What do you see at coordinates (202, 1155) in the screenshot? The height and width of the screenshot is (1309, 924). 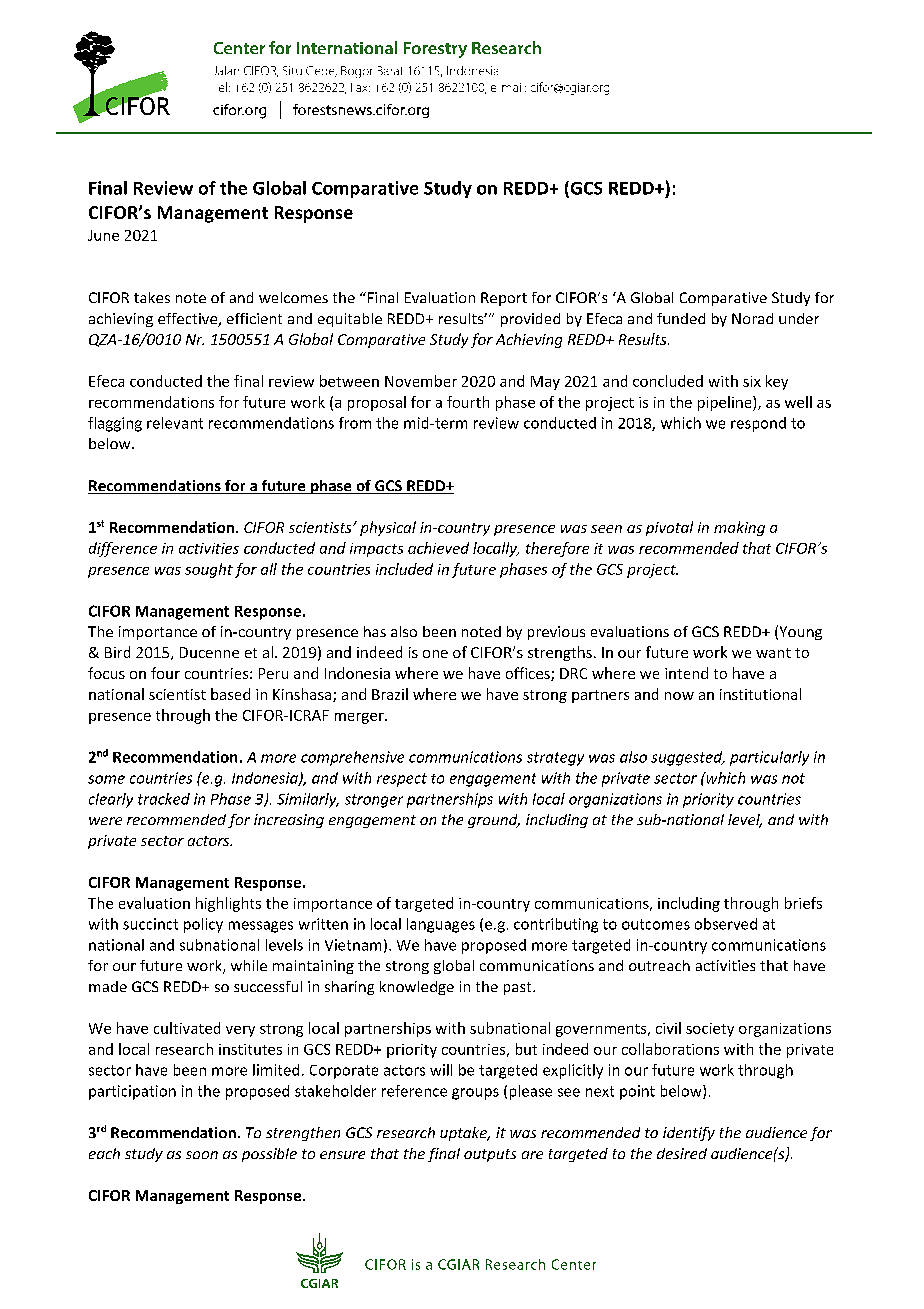 I see `soon` at bounding box center [202, 1155].
